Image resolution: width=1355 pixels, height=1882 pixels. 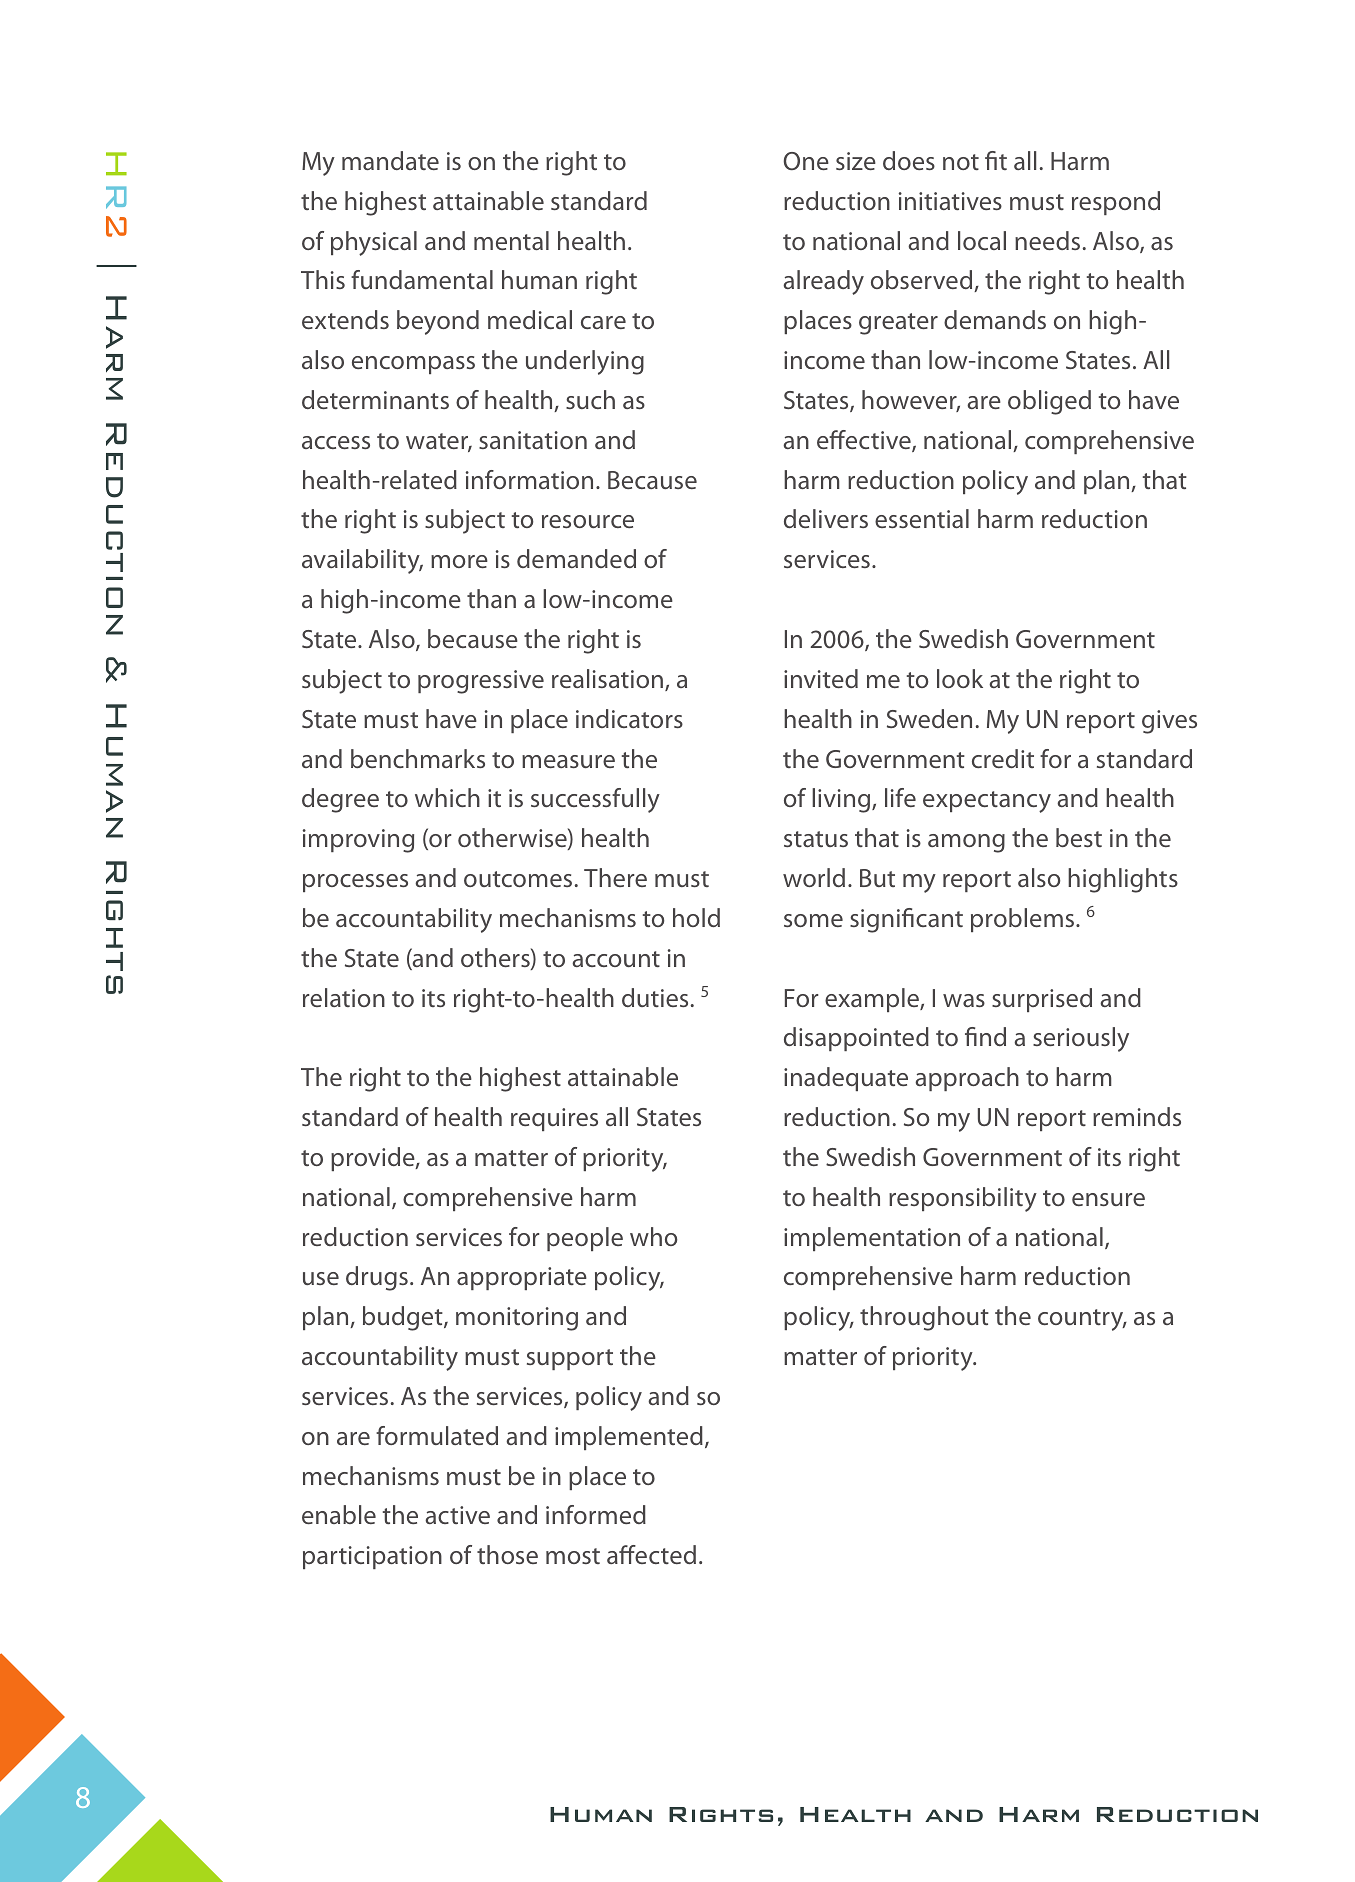 I want to click on ensure, so click(x=1108, y=1199).
